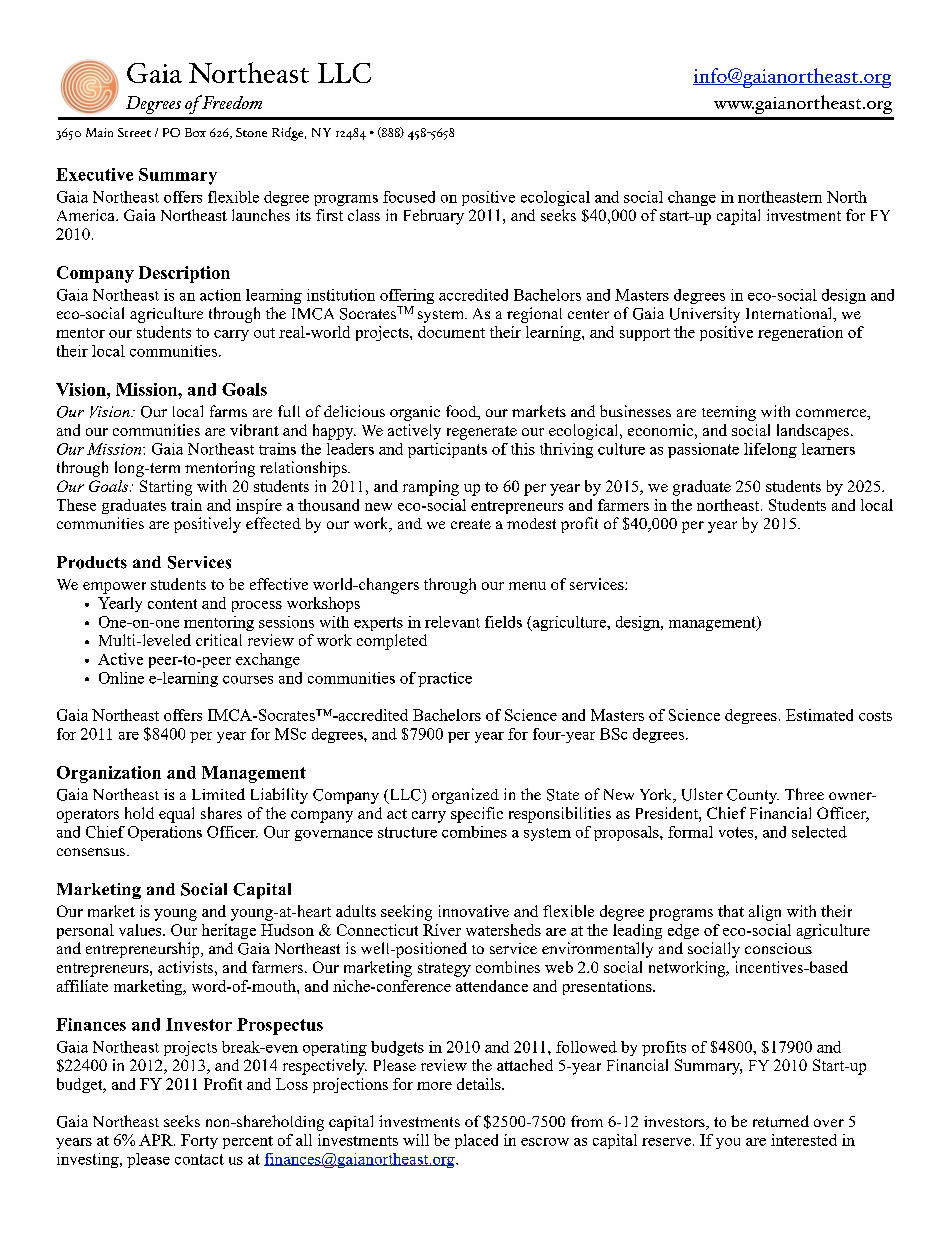  I want to click on align, so click(765, 913).
